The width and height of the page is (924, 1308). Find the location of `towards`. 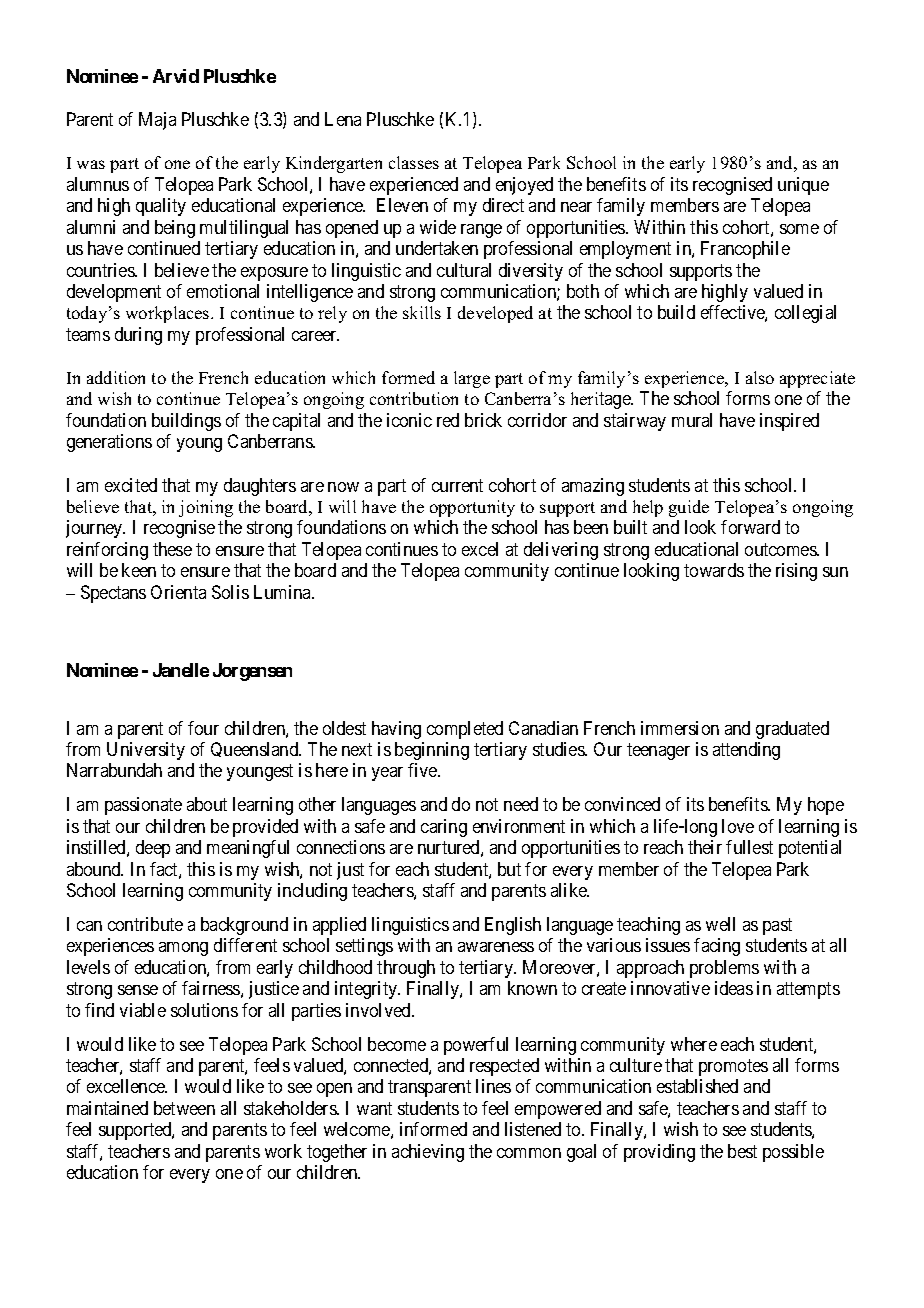

towards is located at coordinates (714, 570).
